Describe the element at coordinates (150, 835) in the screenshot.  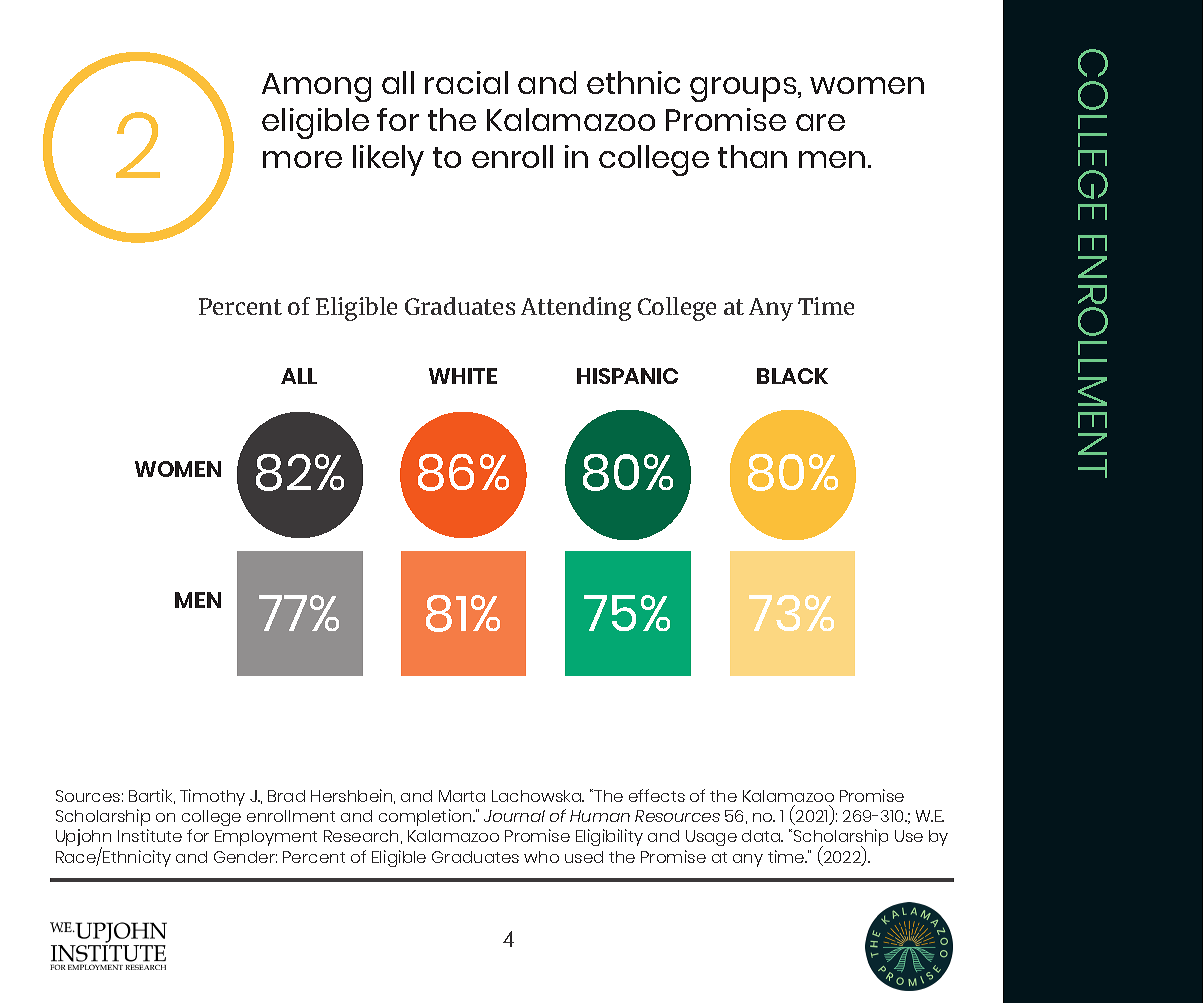
I see `Institute` at that location.
